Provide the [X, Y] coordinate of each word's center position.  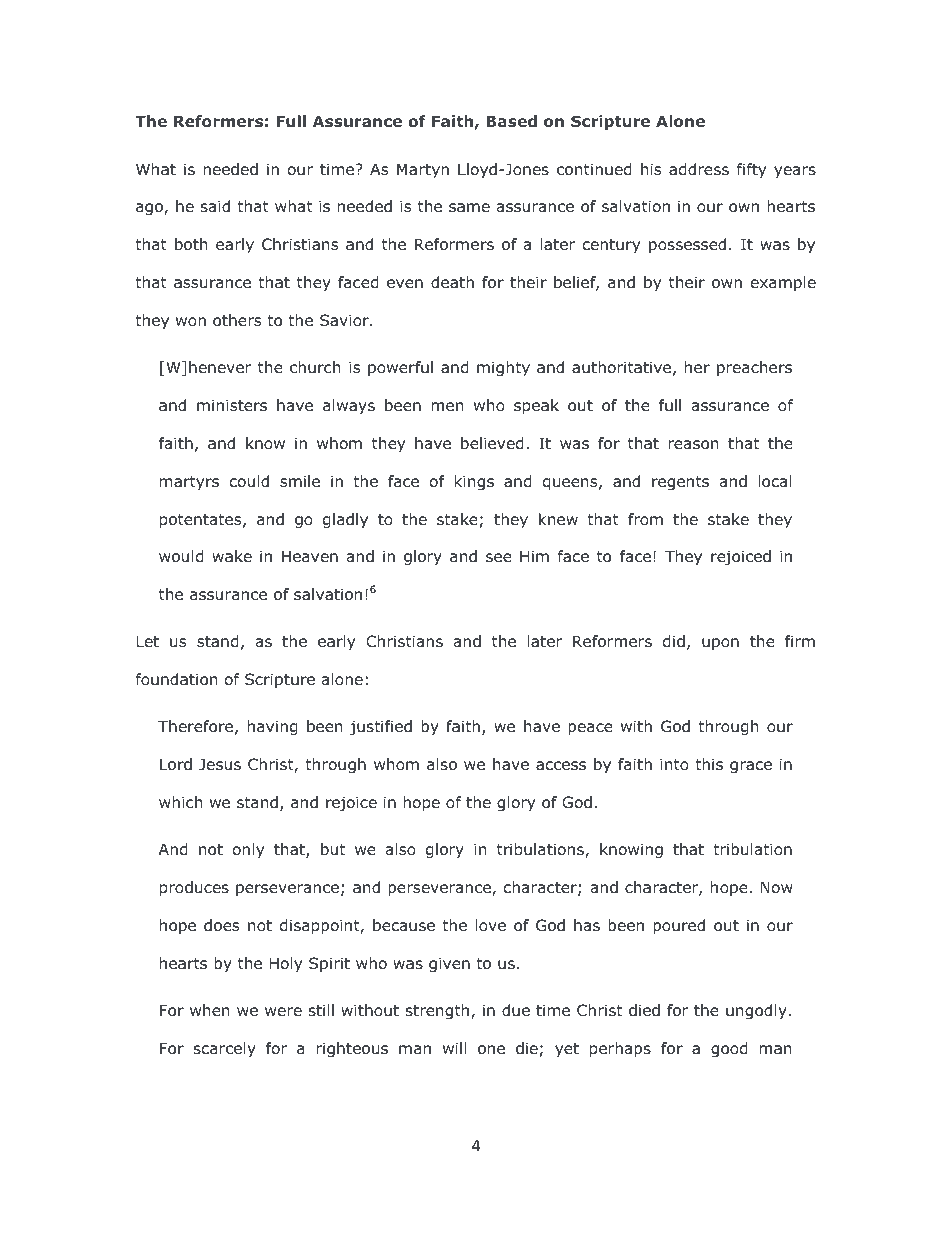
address [699, 169]
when [210, 1010]
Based [511, 121]
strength [439, 1011]
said [215, 206]
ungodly [756, 1011]
